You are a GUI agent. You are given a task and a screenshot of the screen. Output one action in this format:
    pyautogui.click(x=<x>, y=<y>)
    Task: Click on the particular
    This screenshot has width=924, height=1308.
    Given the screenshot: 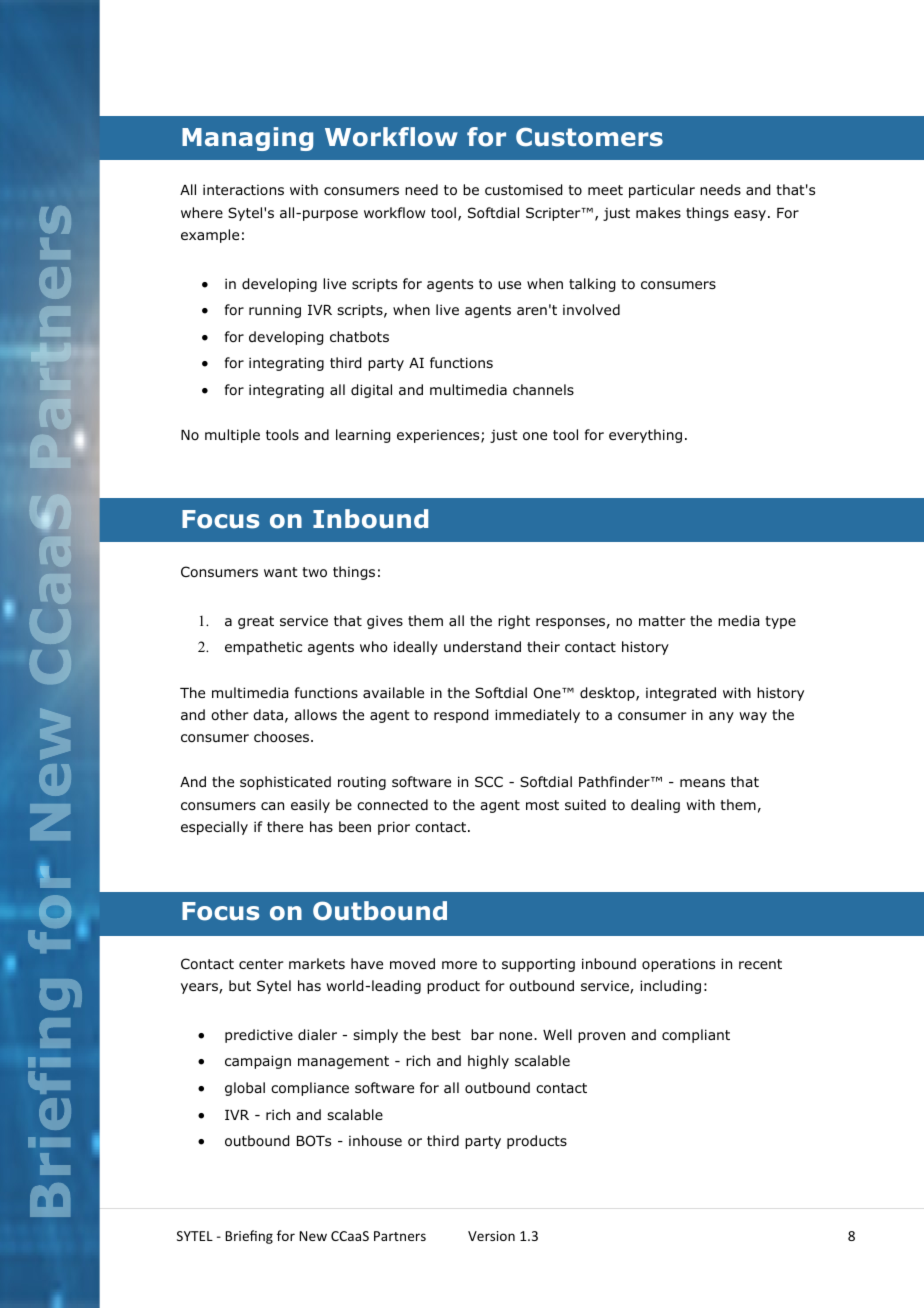 What is the action you would take?
    pyautogui.click(x=662, y=191)
